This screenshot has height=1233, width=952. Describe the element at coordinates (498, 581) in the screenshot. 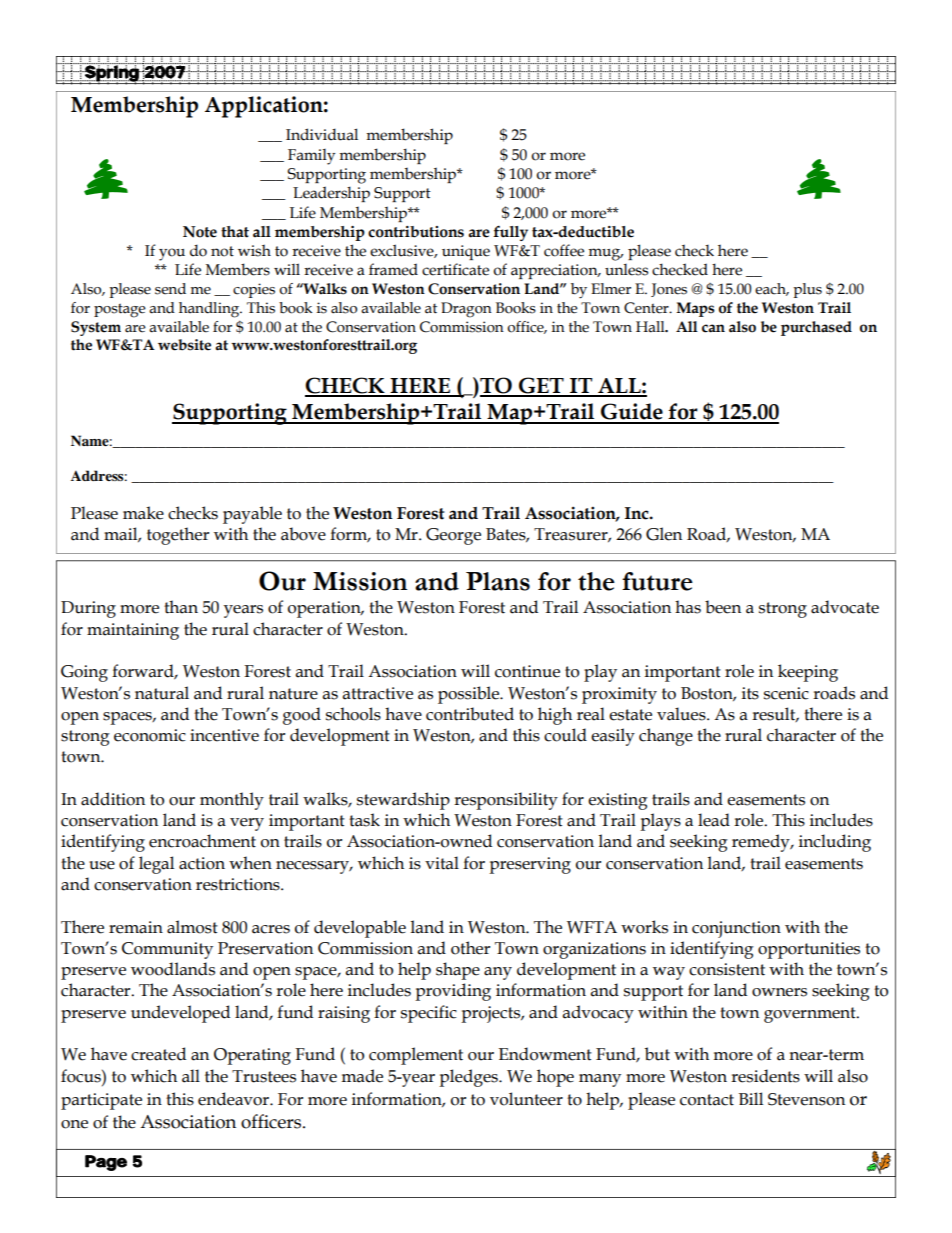

I see `Plans` at that location.
